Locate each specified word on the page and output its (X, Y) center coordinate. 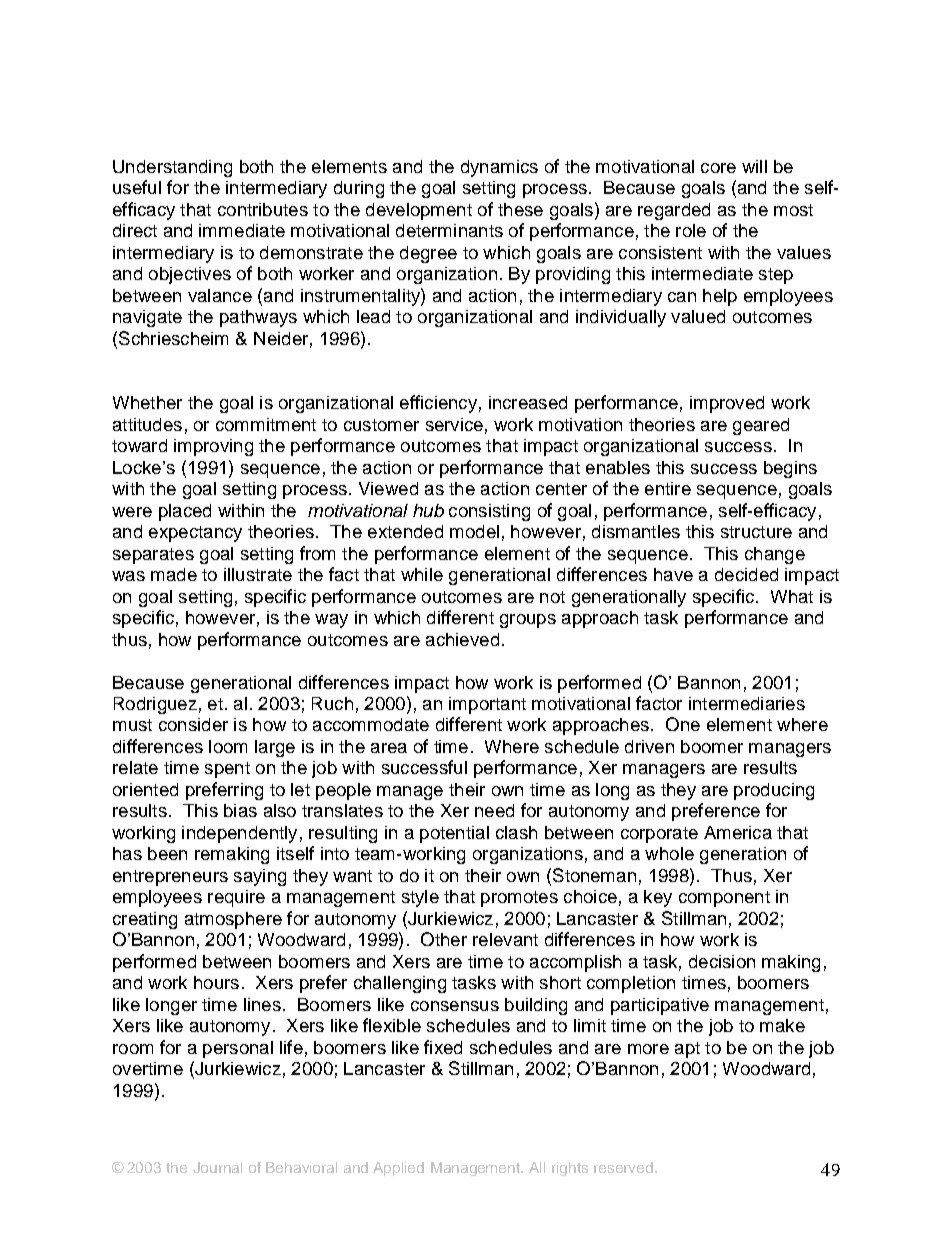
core (718, 168)
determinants (449, 230)
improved (727, 404)
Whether (147, 402)
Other (444, 939)
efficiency (438, 404)
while (422, 574)
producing (774, 791)
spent (227, 770)
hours (216, 982)
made (174, 574)
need (494, 810)
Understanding (172, 168)
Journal (217, 1167)
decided (746, 574)
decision (722, 961)
